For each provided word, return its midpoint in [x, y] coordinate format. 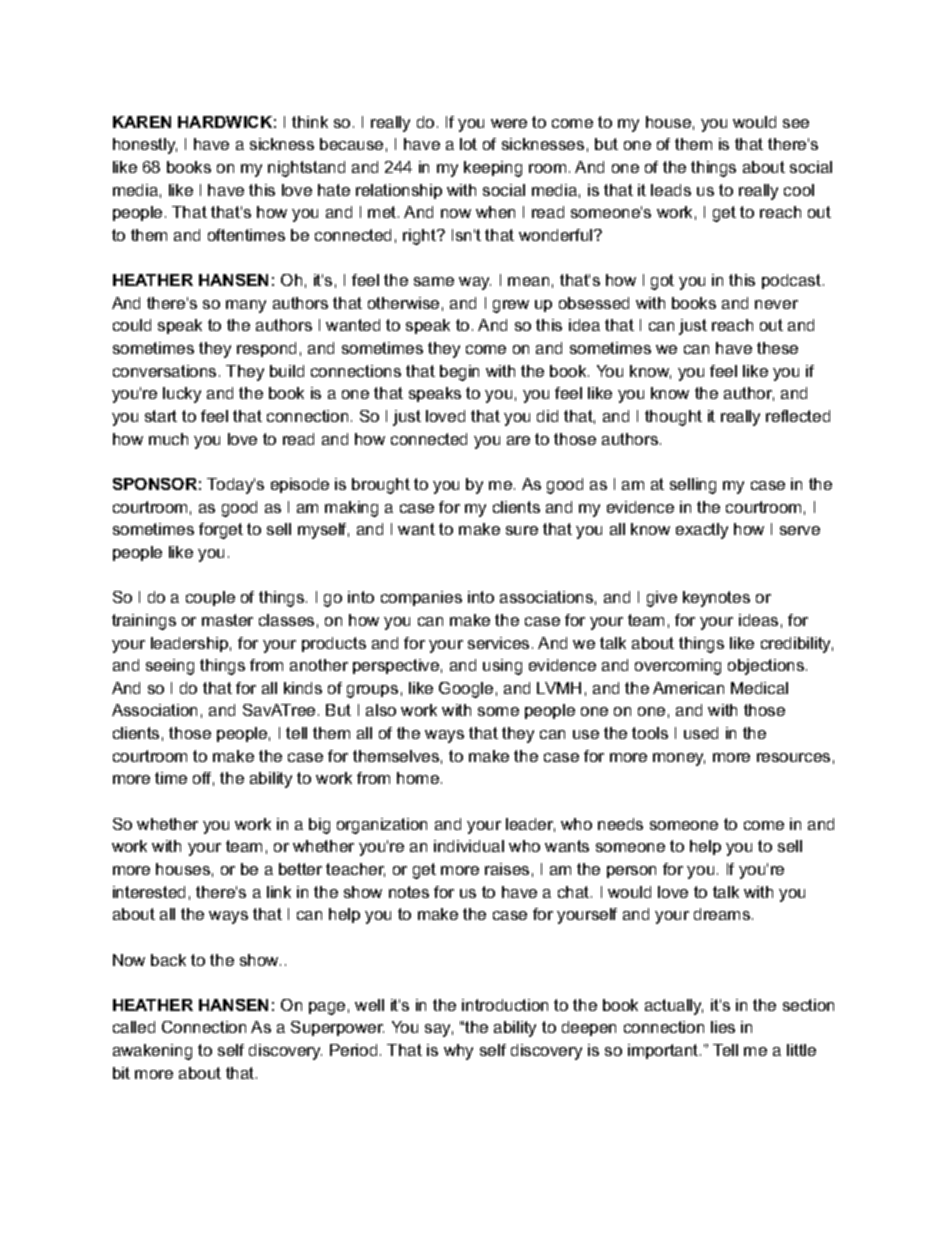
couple [210, 598]
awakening [152, 1052]
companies [421, 598]
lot [468, 144]
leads [671, 190]
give [662, 599]
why [458, 1052]
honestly [145, 146]
